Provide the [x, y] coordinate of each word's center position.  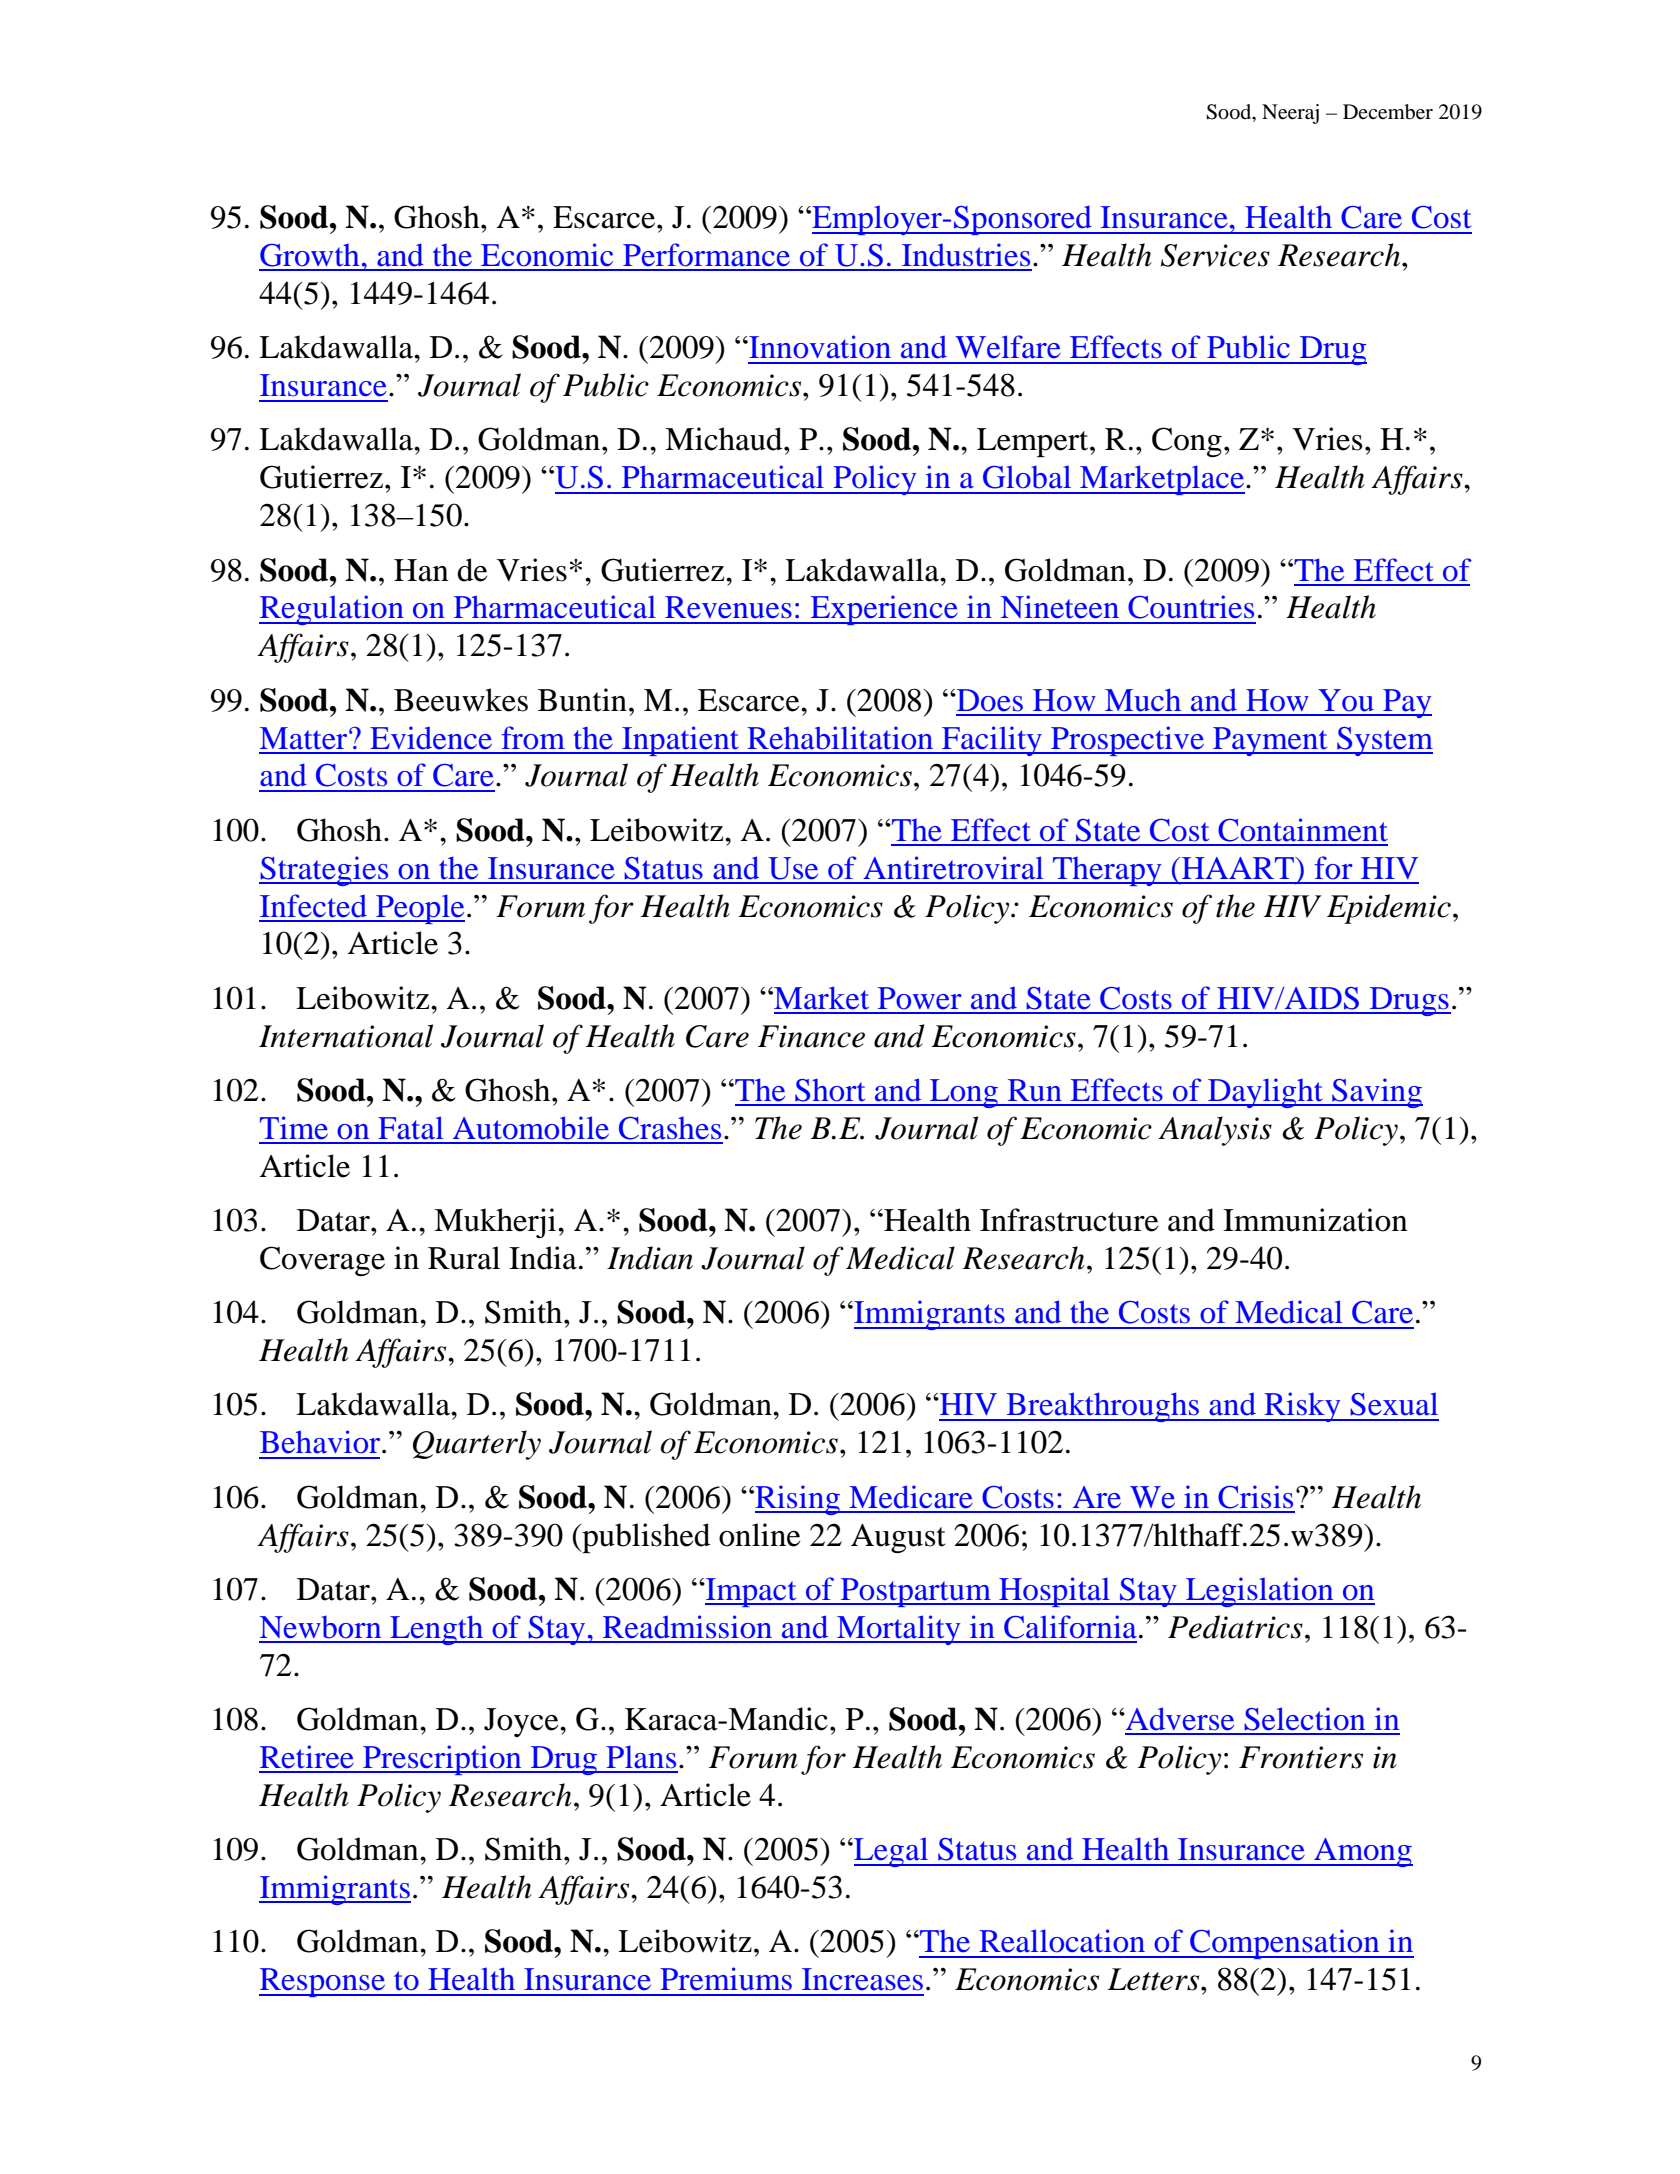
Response [323, 1982]
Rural [464, 1258]
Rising [797, 1500]
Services [1215, 255]
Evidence [431, 738]
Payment [1270, 741]
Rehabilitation [840, 738]
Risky [1302, 1407]
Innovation [819, 347]
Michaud [725, 439]
